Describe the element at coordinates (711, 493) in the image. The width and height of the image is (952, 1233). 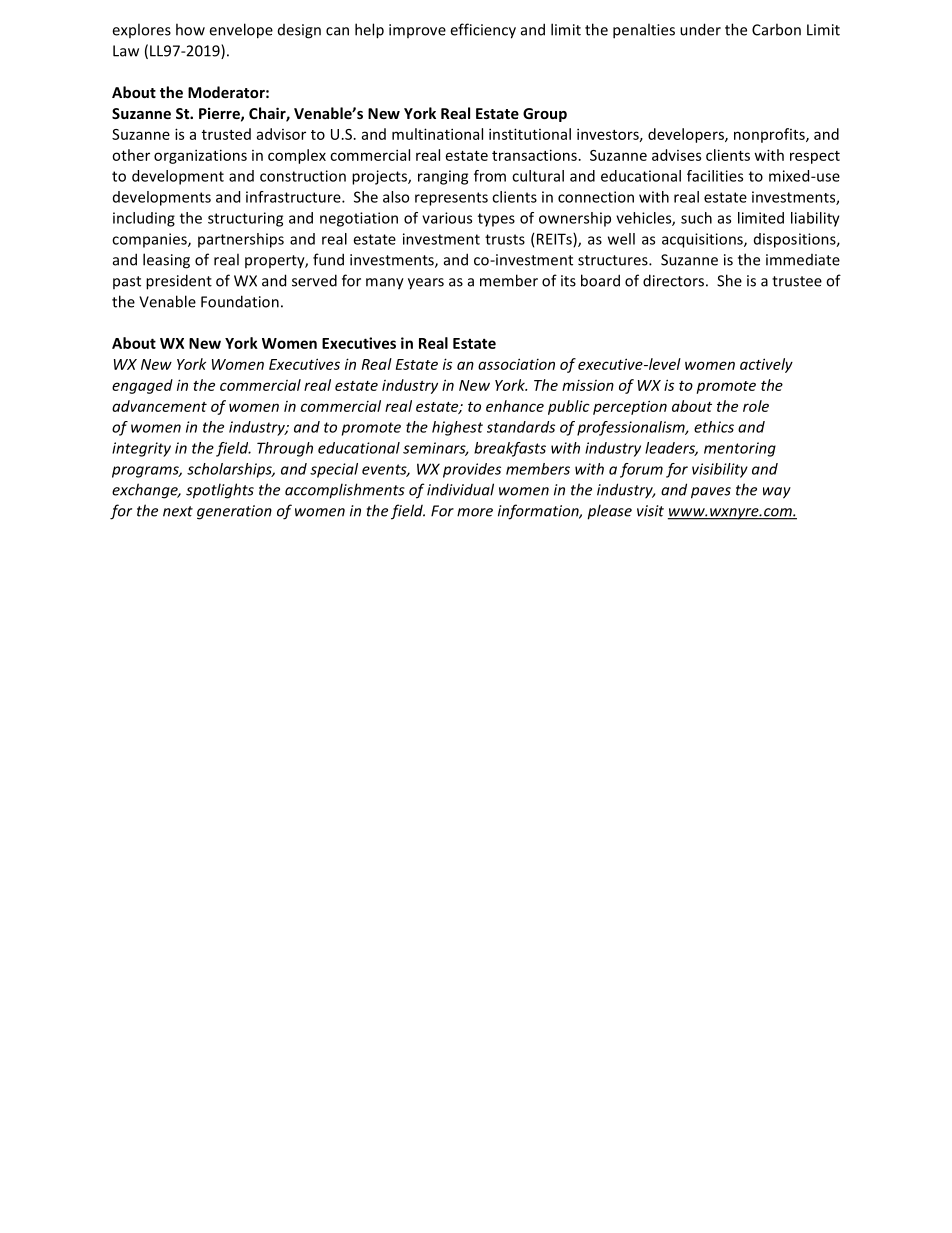
I see `paves` at that location.
